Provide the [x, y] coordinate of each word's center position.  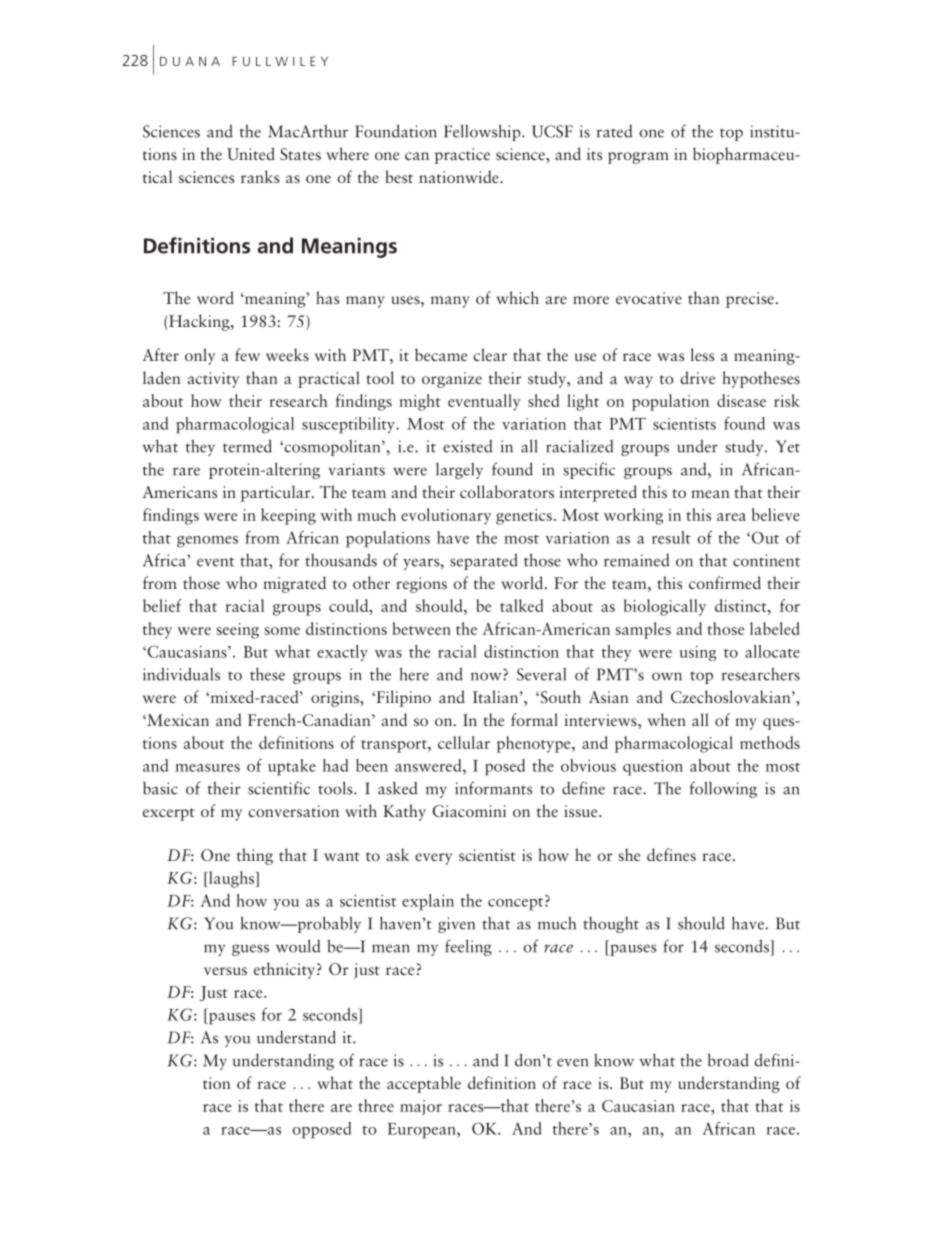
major [421, 1108]
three [376, 1105]
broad [728, 1060]
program [638, 158]
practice [462, 156]
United [251, 153]
